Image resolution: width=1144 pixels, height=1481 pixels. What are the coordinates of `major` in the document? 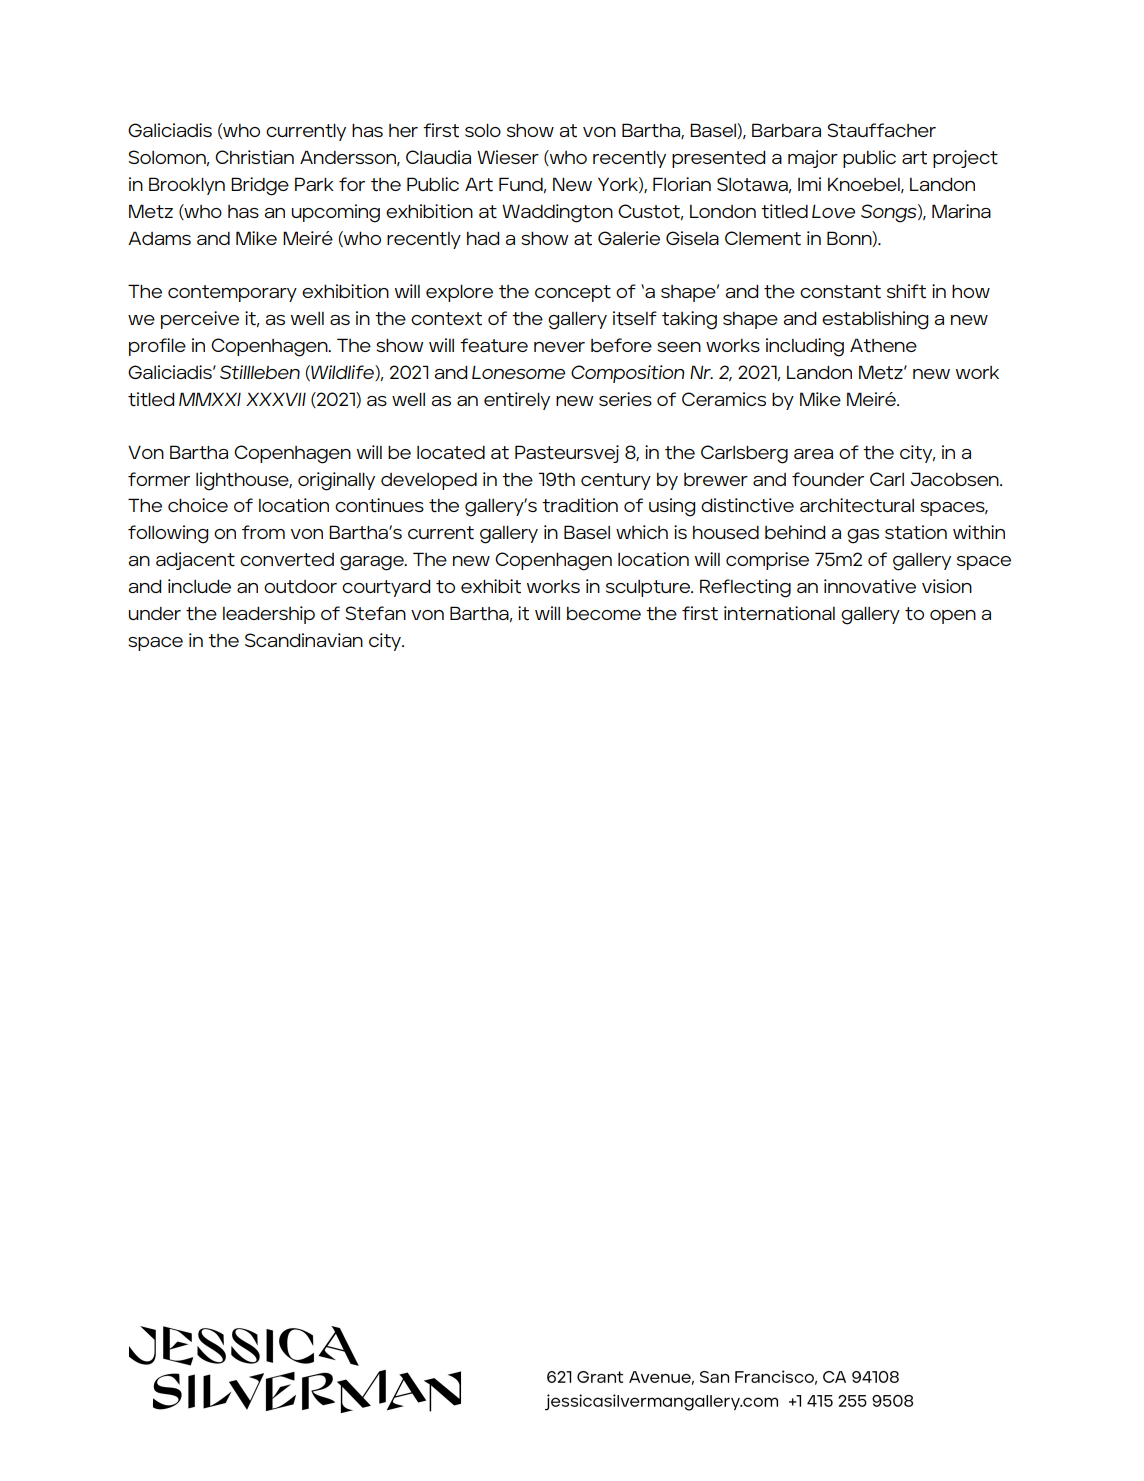 It's located at (813, 159).
